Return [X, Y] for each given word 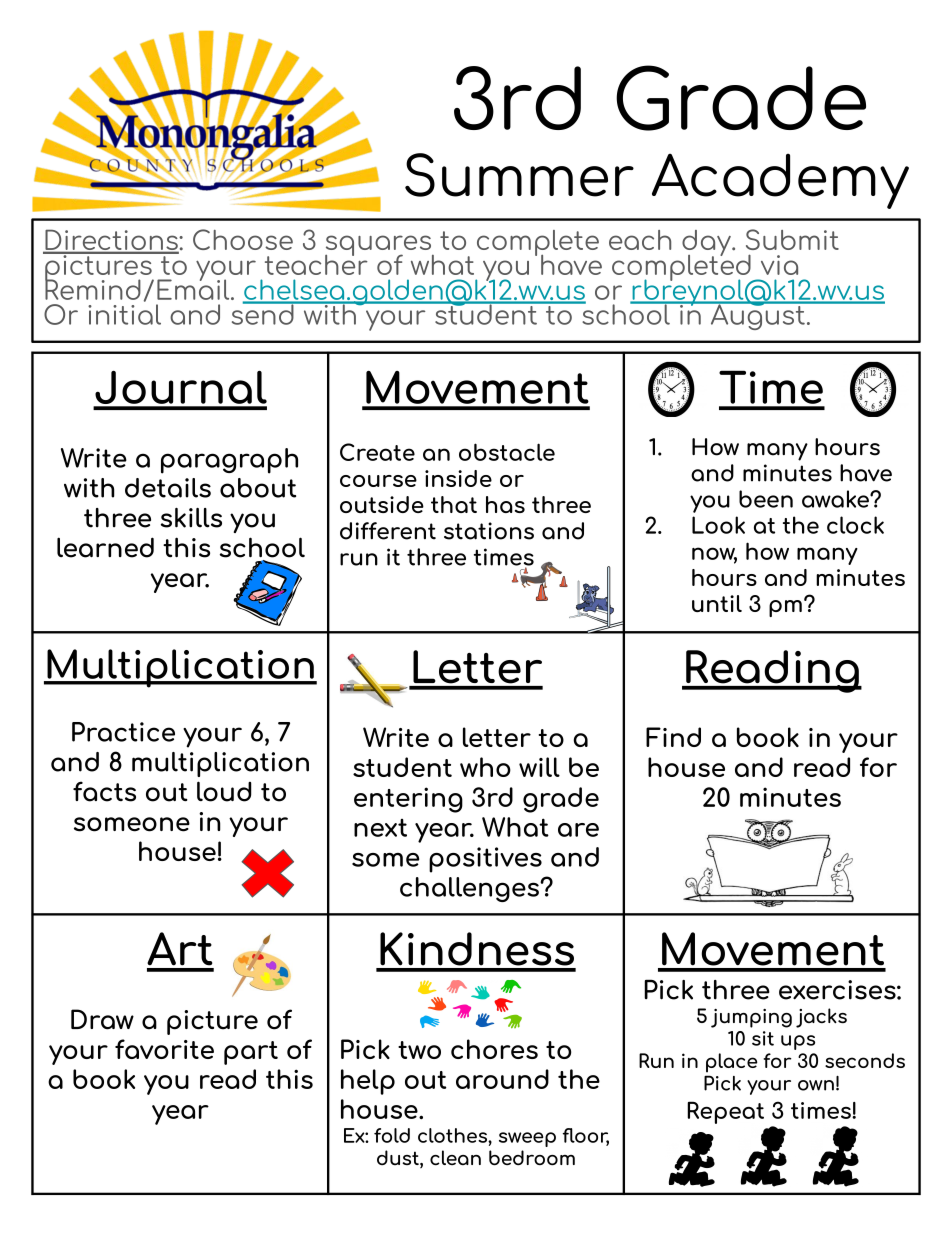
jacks [821, 1018]
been [766, 499]
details [168, 488]
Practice [123, 732]
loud [224, 791]
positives [485, 860]
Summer [519, 175]
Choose [243, 239]
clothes [453, 1135]
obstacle [507, 452]
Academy [780, 181]
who [485, 767]
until [717, 603]
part [251, 1053]
